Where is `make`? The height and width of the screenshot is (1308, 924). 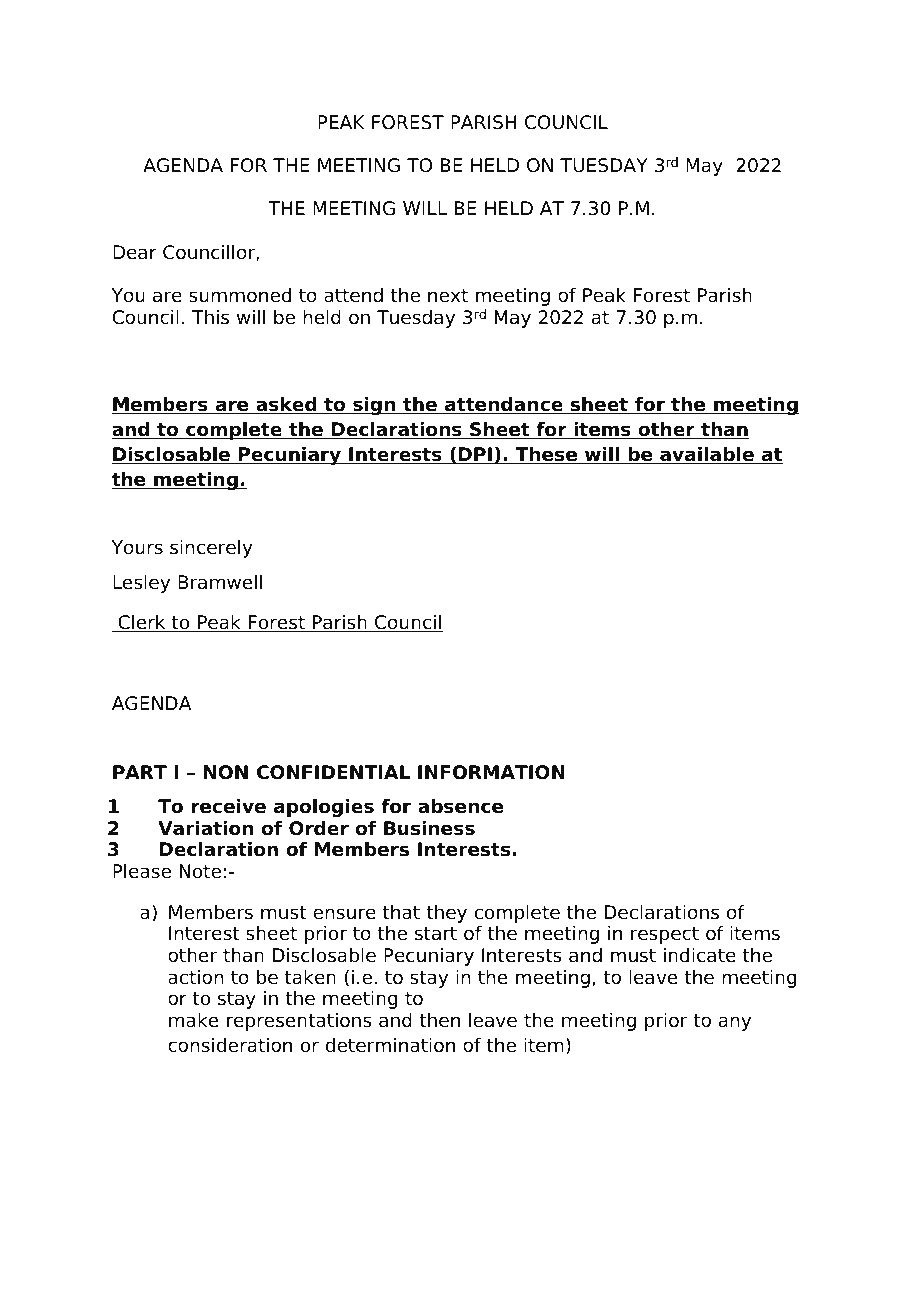 make is located at coordinates (194, 1020).
